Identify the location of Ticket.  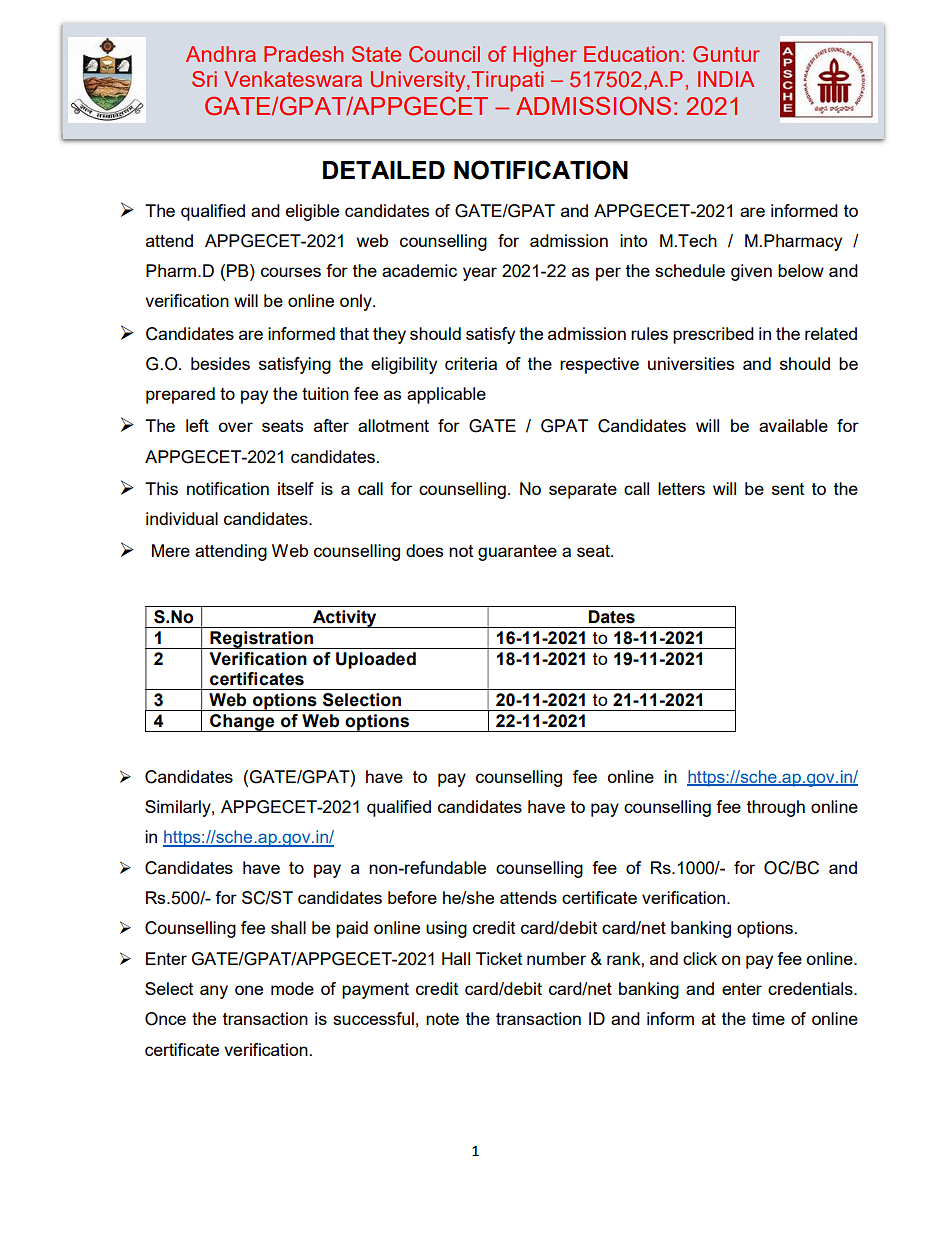
(499, 958).
